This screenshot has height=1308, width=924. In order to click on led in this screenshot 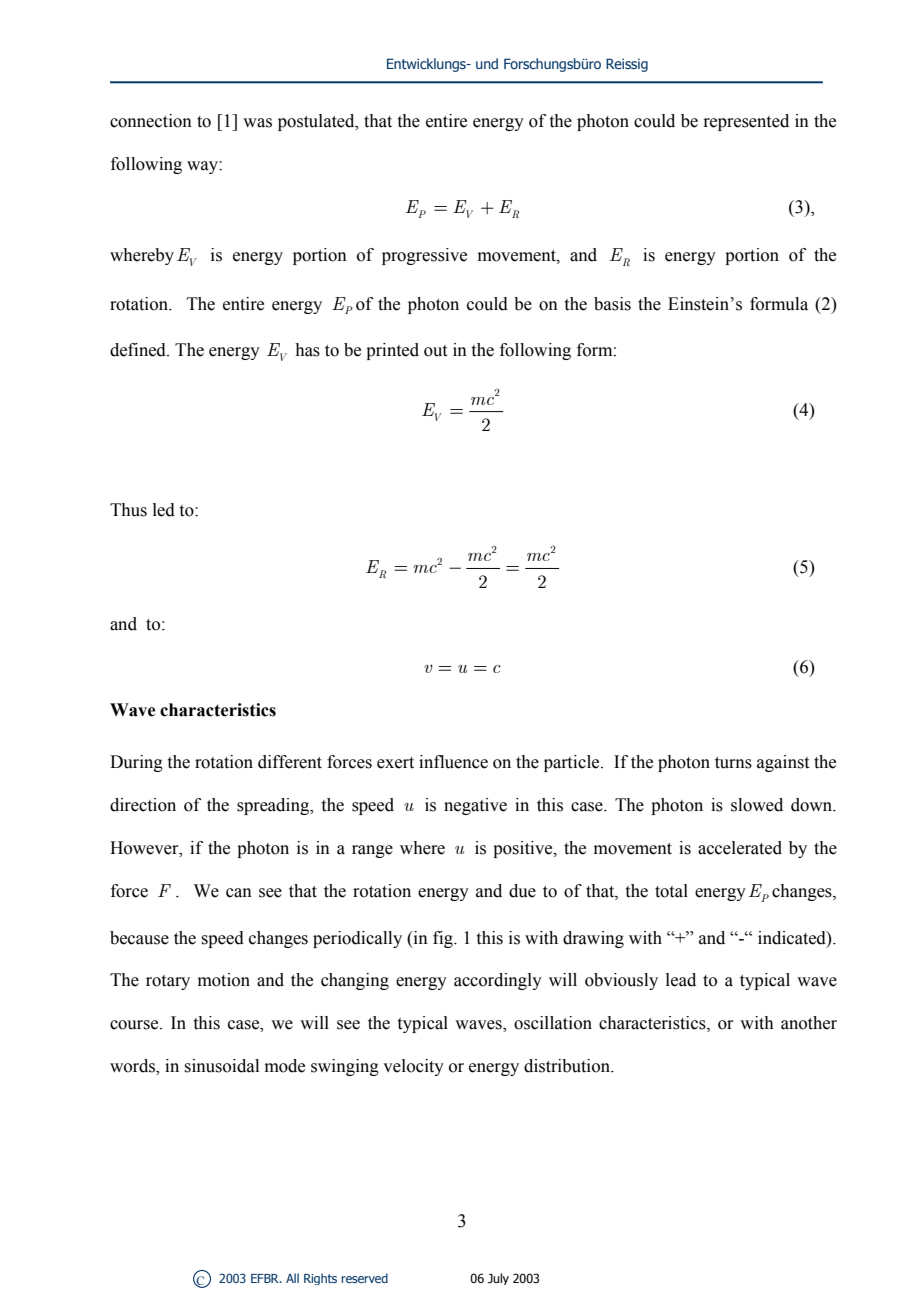, I will do `click(164, 510)`.
